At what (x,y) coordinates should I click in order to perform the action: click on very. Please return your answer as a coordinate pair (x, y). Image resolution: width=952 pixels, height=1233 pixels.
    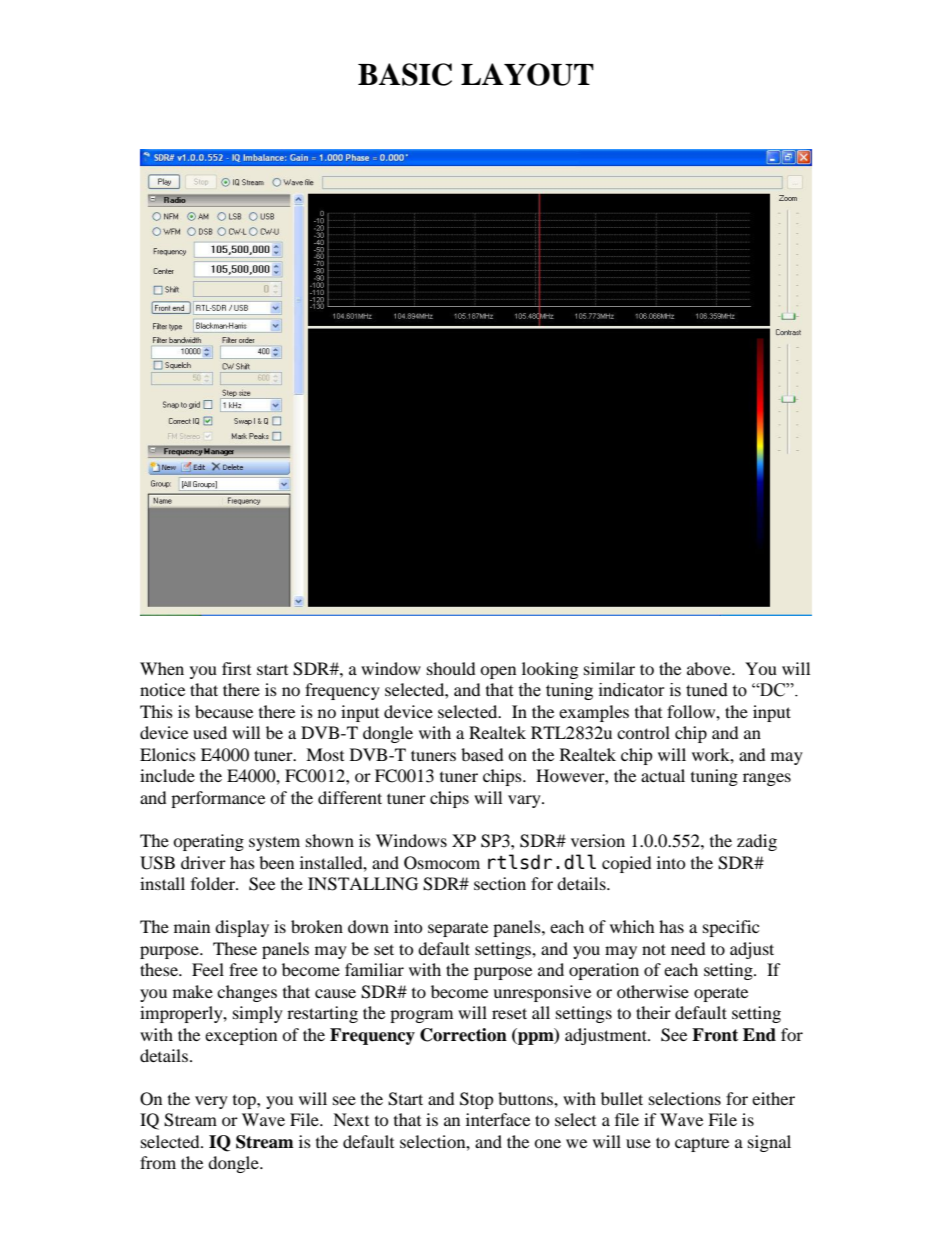
    Looking at the image, I should click on (211, 1102).
